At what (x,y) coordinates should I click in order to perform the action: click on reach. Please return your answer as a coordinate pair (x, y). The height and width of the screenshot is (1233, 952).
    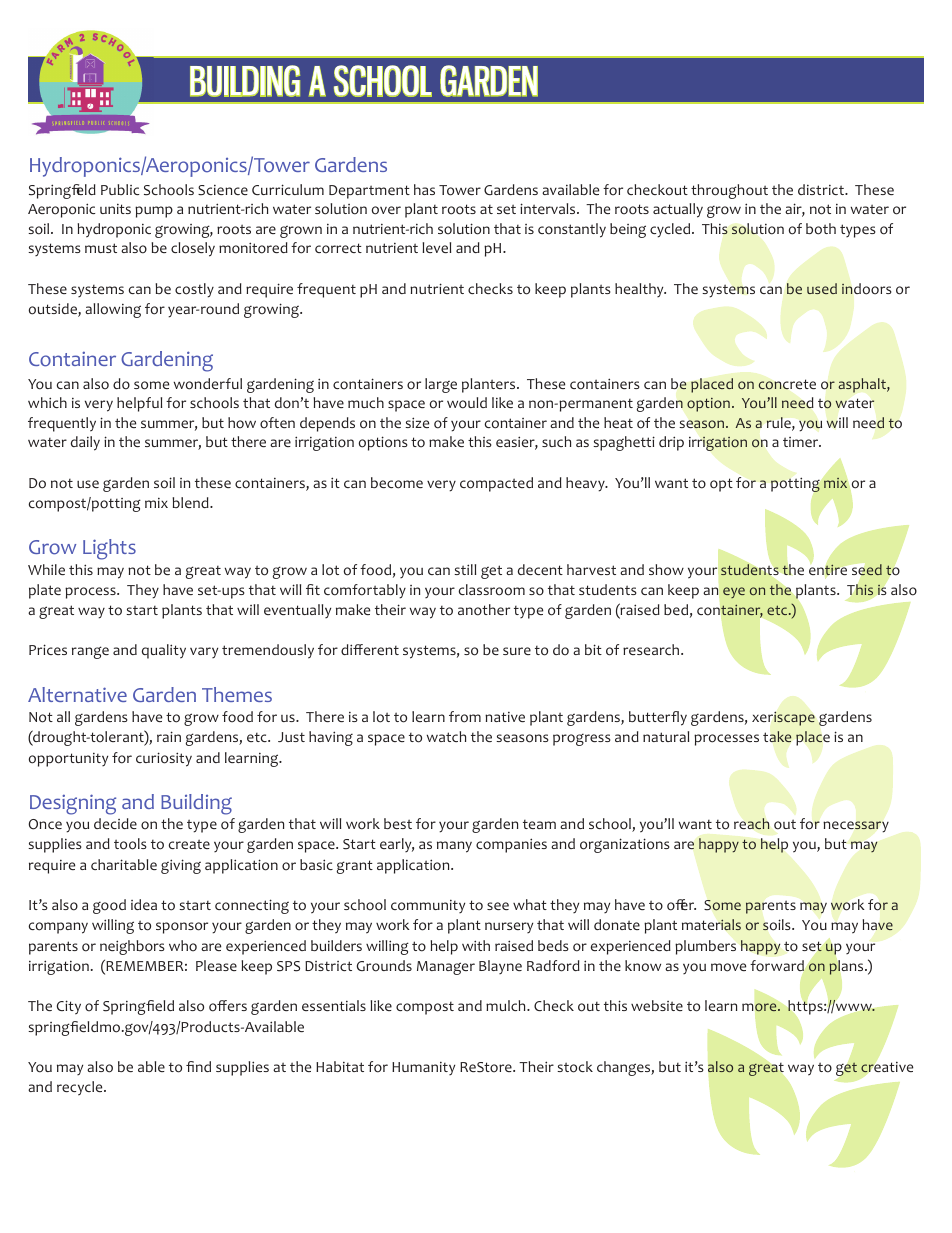
    Looking at the image, I should click on (752, 824).
